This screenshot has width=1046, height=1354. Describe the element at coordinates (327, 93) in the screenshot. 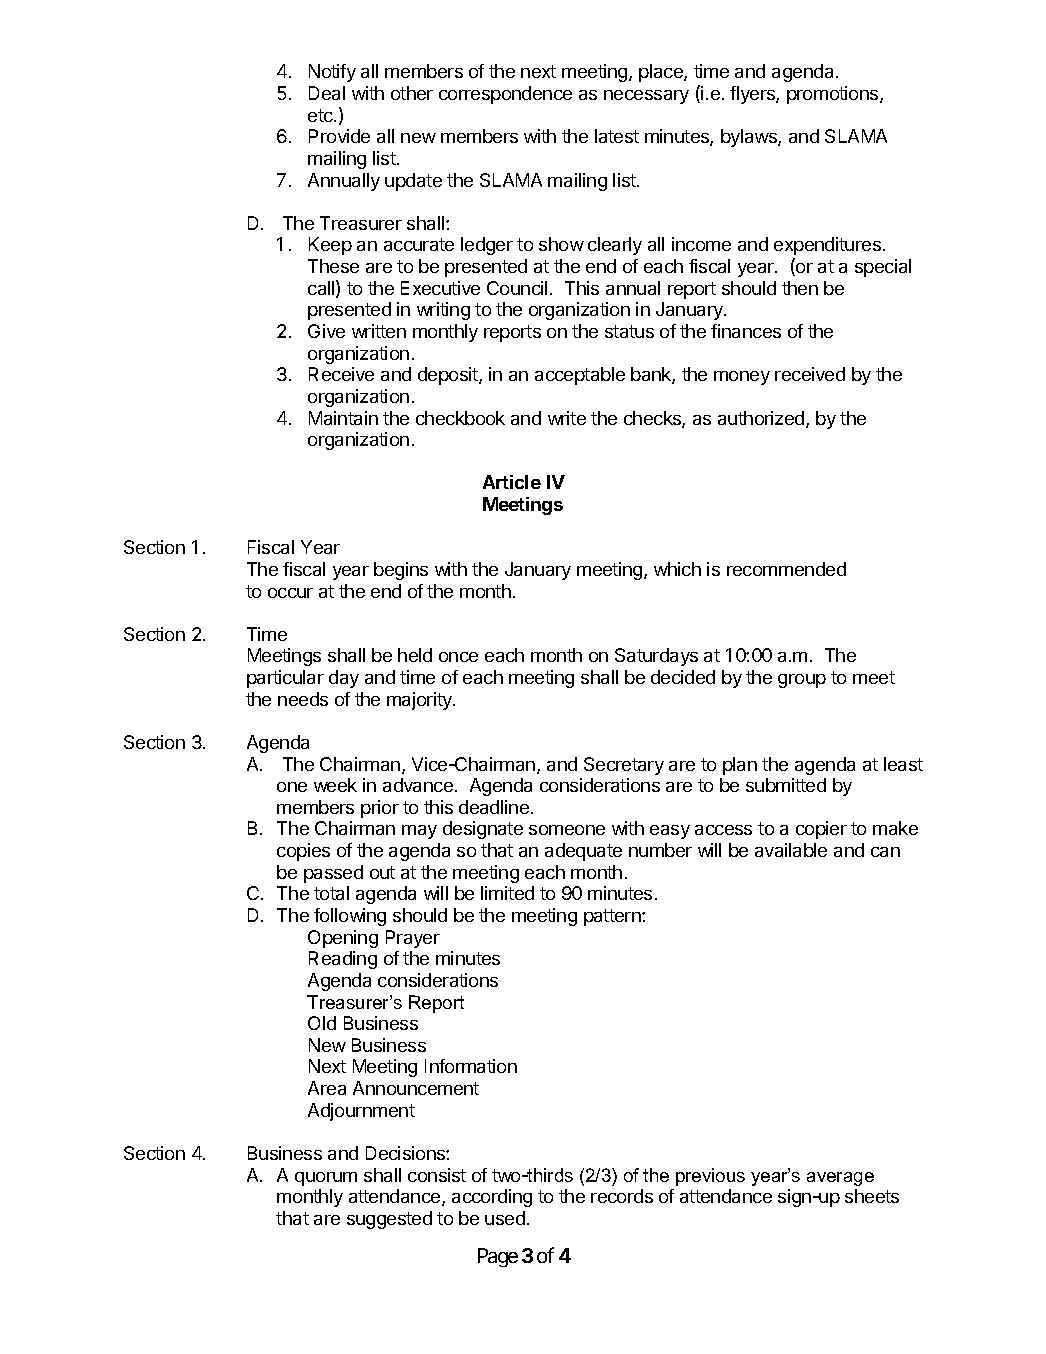

I see `Deal` at that location.
